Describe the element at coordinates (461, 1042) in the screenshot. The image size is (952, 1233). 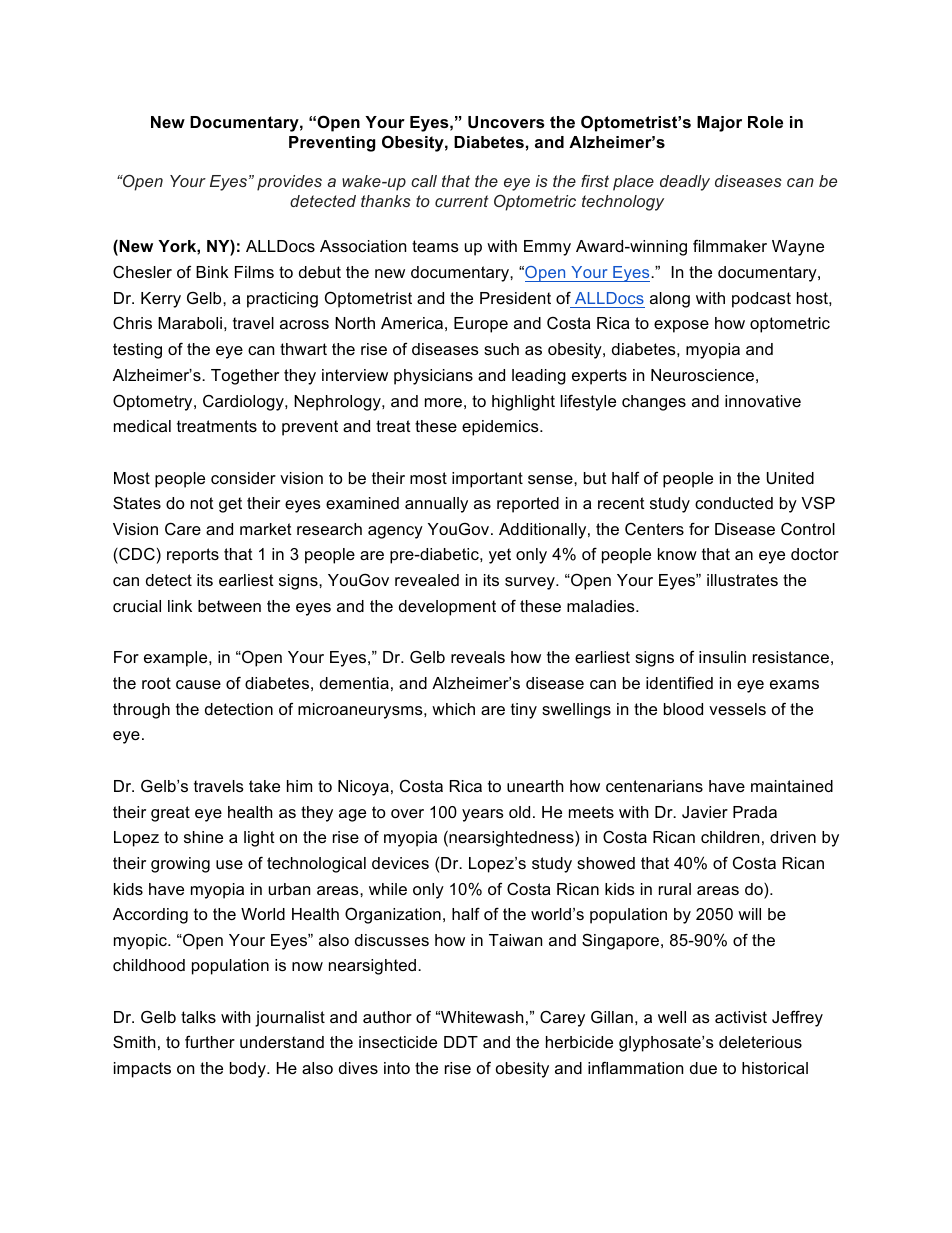
I see `DDT` at that location.
